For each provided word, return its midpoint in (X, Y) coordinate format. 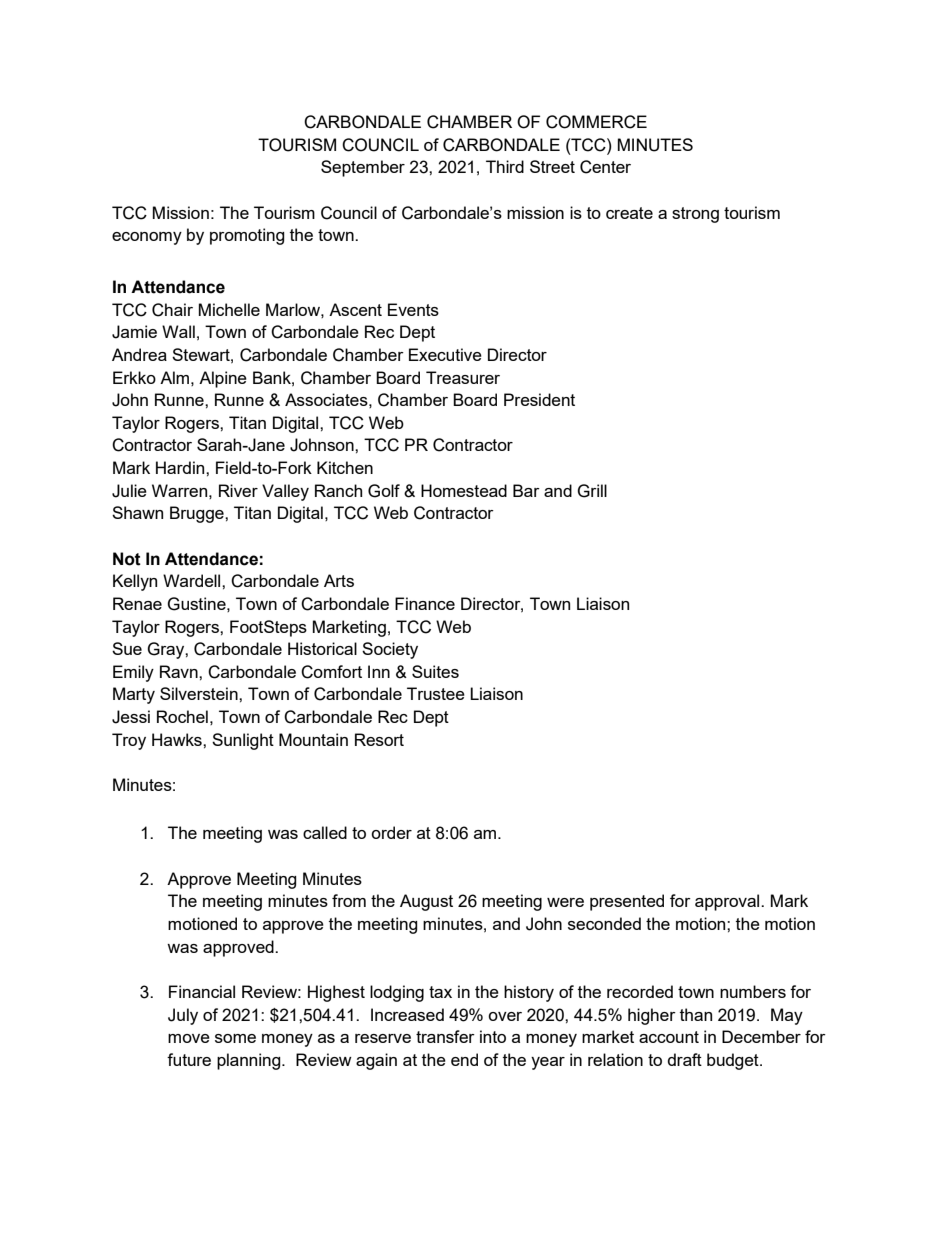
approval (728, 902)
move (189, 1038)
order (391, 832)
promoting (247, 236)
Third (505, 166)
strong (695, 215)
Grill (592, 491)
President (539, 399)
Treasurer (463, 377)
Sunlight (243, 741)
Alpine (223, 379)
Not (127, 559)
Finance (425, 603)
